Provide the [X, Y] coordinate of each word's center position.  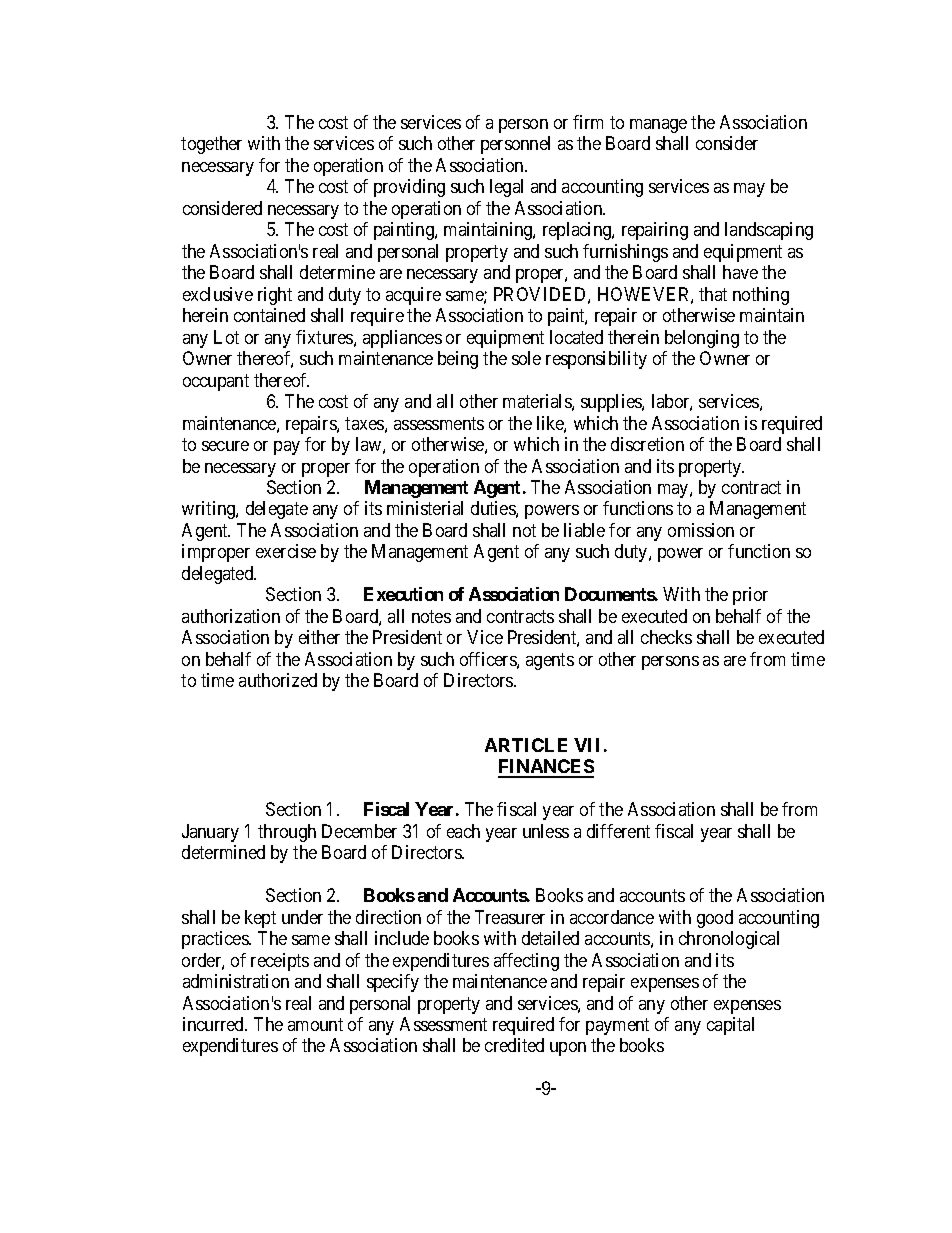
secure [225, 446]
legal [506, 188]
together [211, 145]
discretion [647, 444]
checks [666, 637]
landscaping [769, 231]
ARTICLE [526, 745]
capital [730, 1026]
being [458, 360]
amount [315, 1024]
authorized [278, 680]
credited [514, 1045]
